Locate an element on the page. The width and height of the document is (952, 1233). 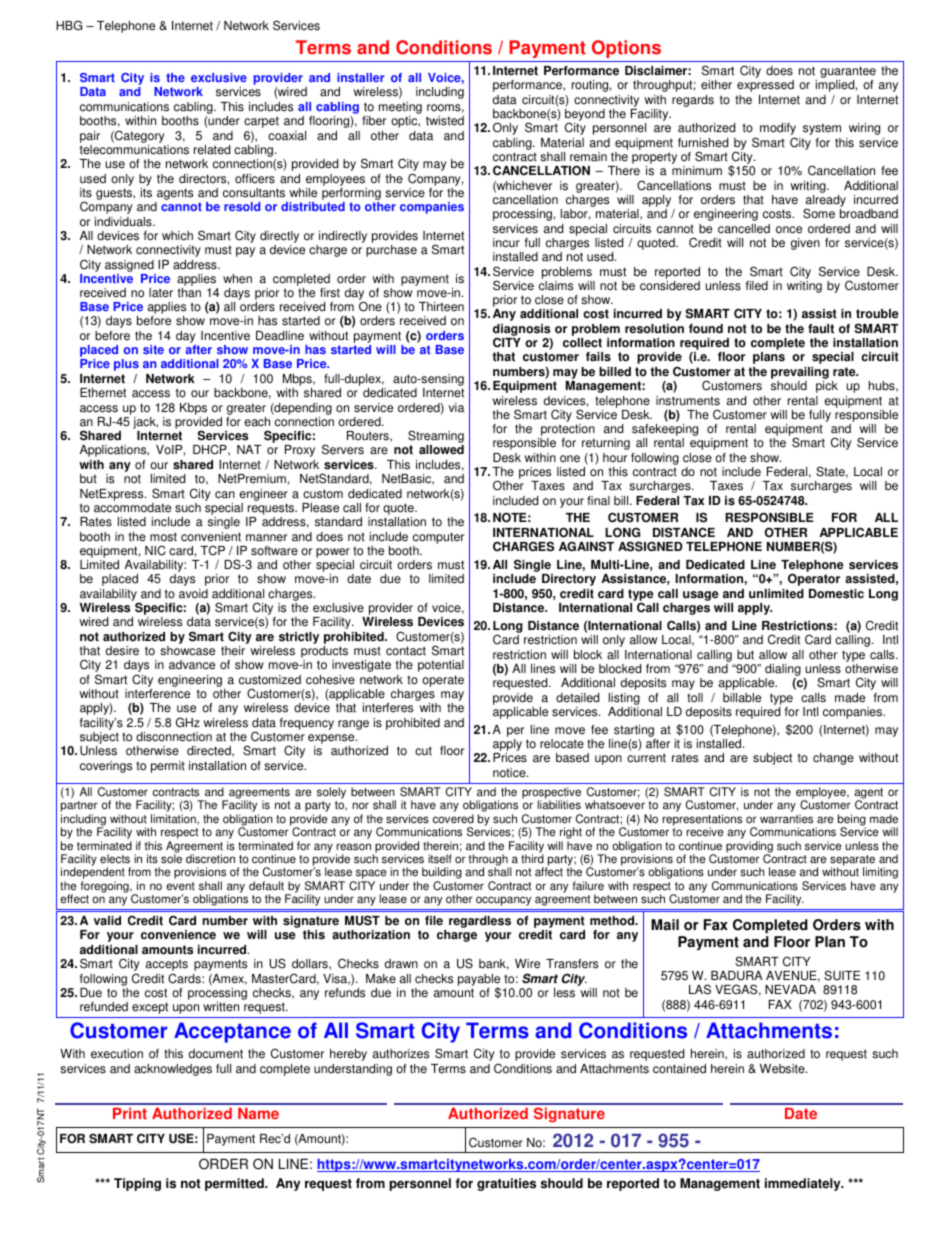
expressed is located at coordinates (765, 86).
